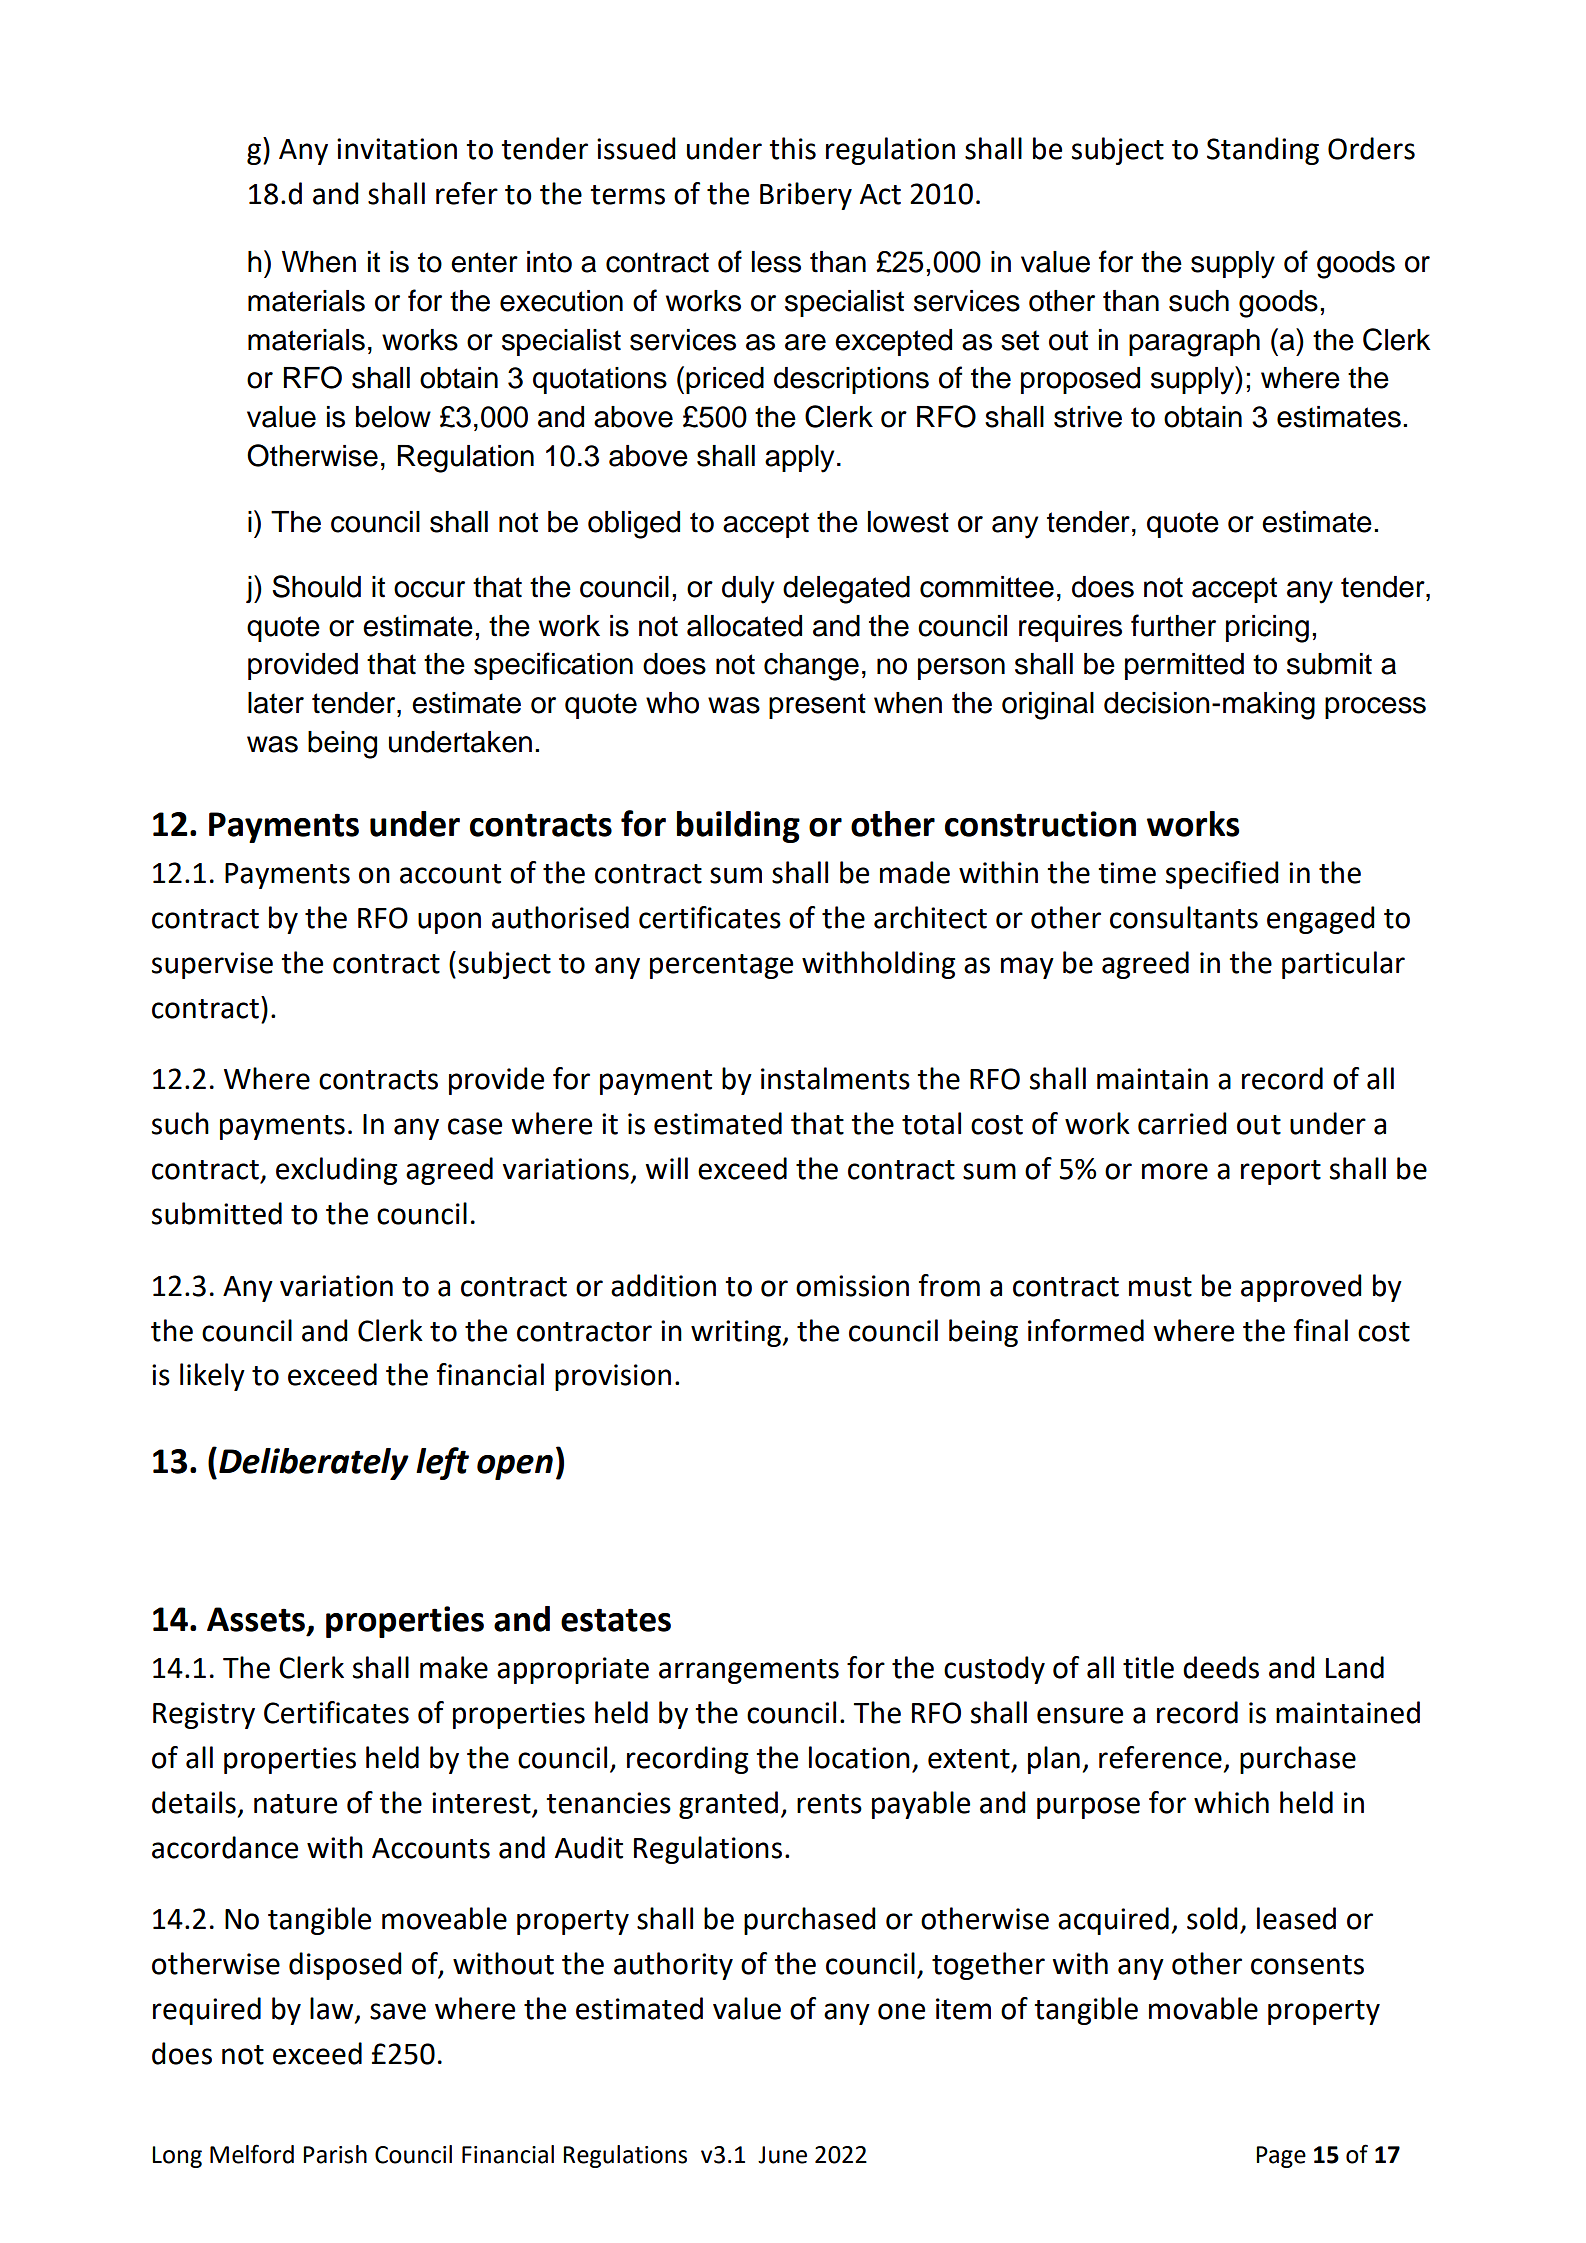  I want to click on Deliberately, so click(314, 1464).
